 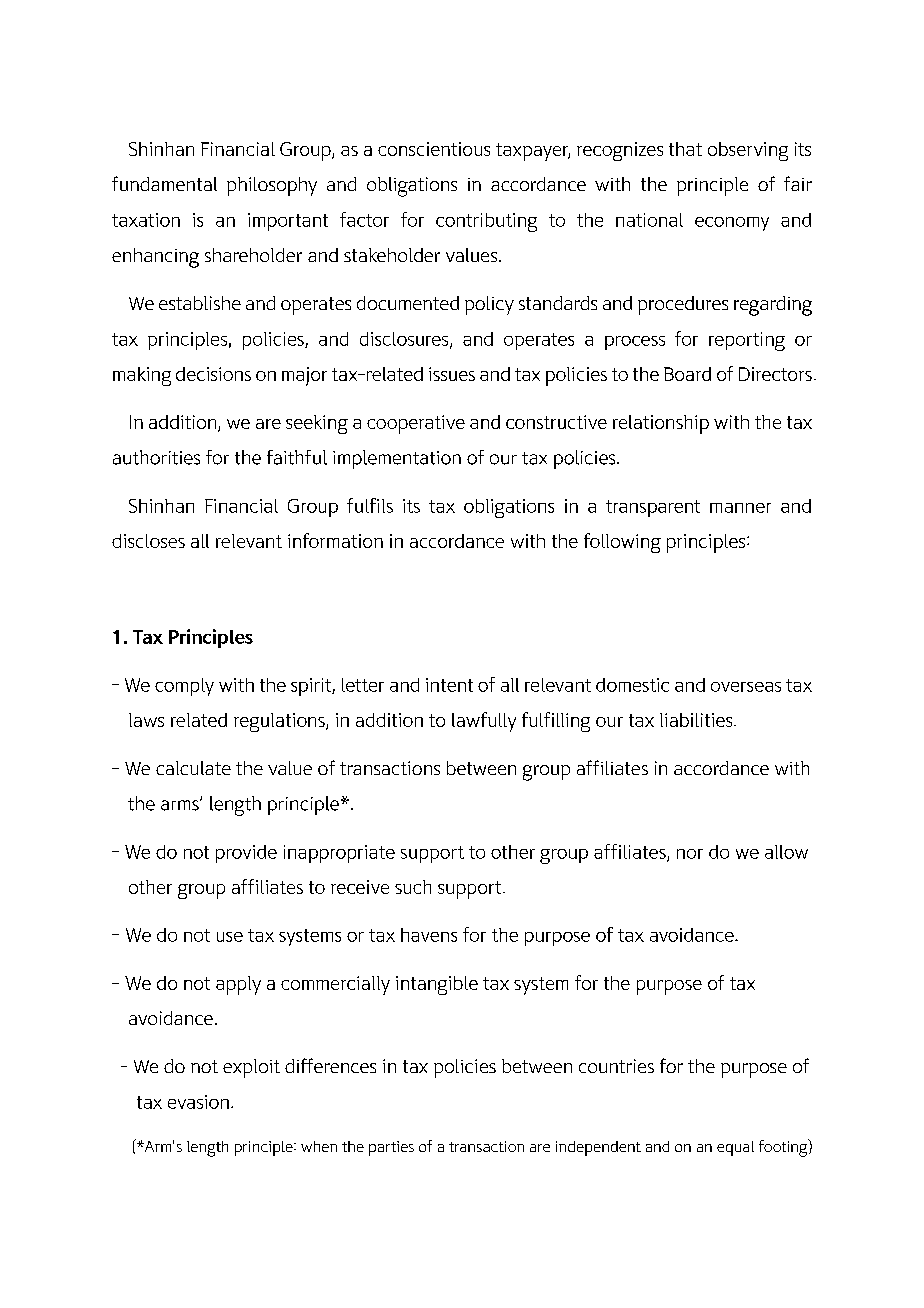 What do you see at coordinates (484, 722) in the screenshot?
I see `lawfully` at bounding box center [484, 722].
